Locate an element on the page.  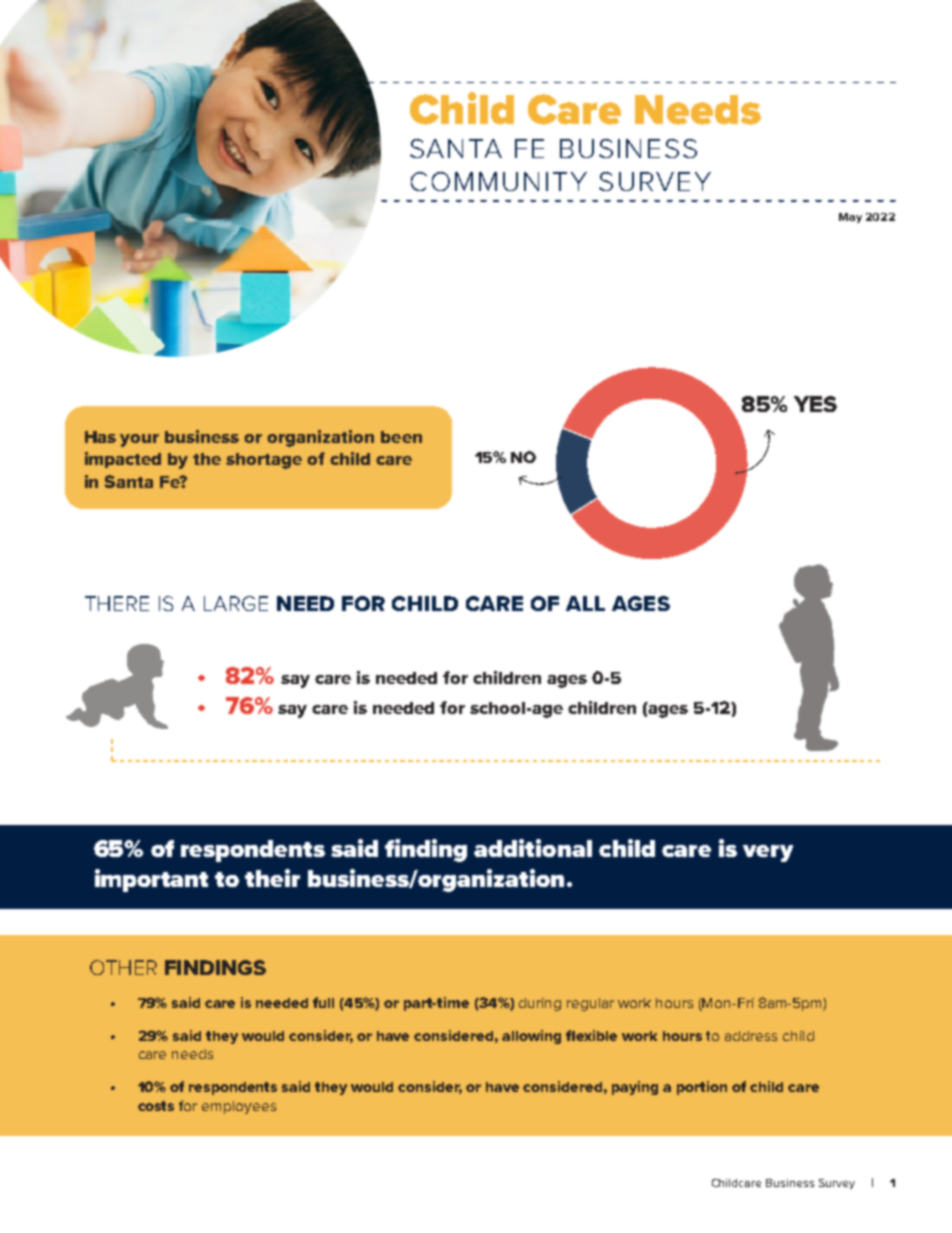
LARGE is located at coordinates (236, 603).
